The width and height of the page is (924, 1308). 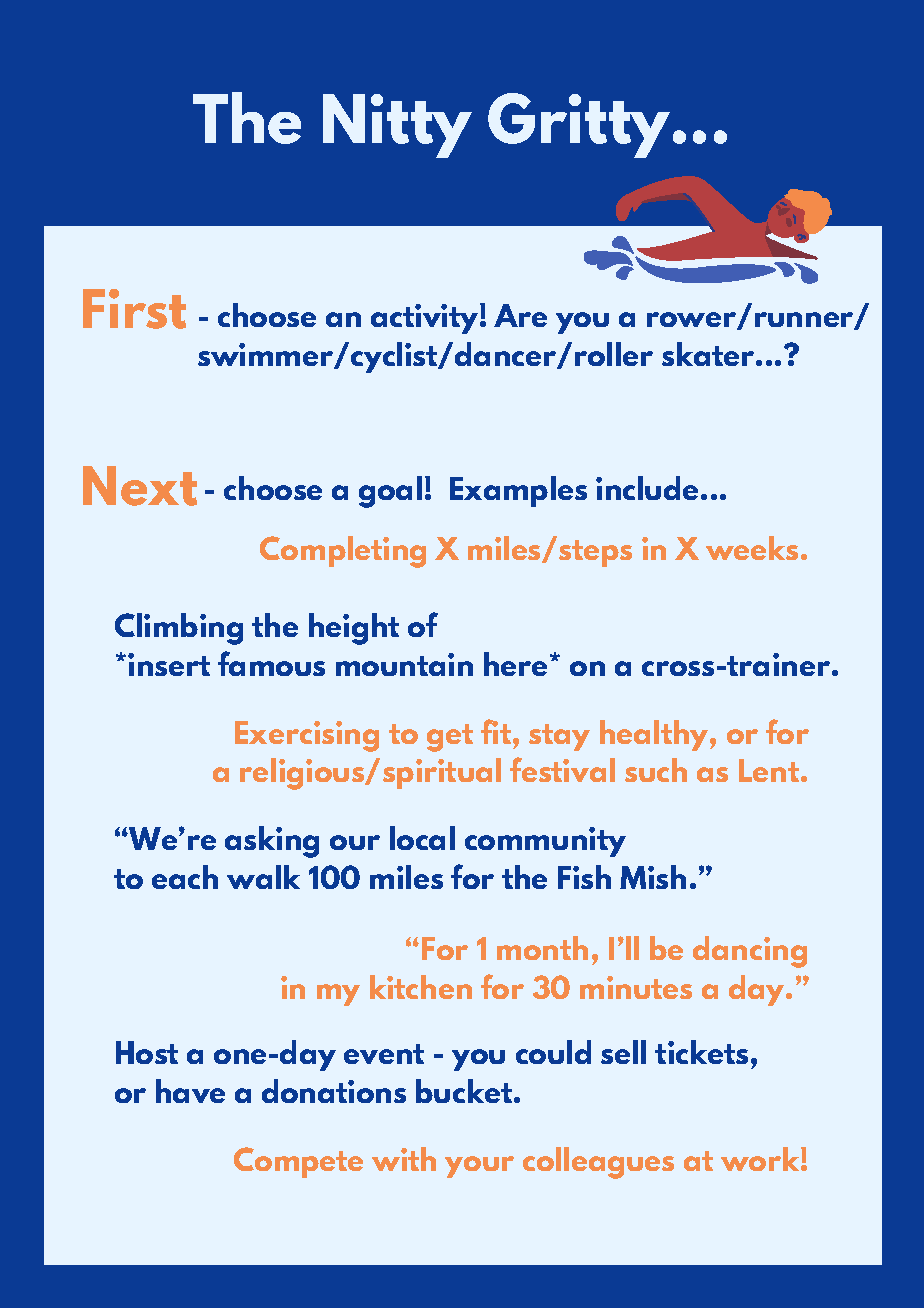 I want to click on mountain, so click(x=404, y=664).
